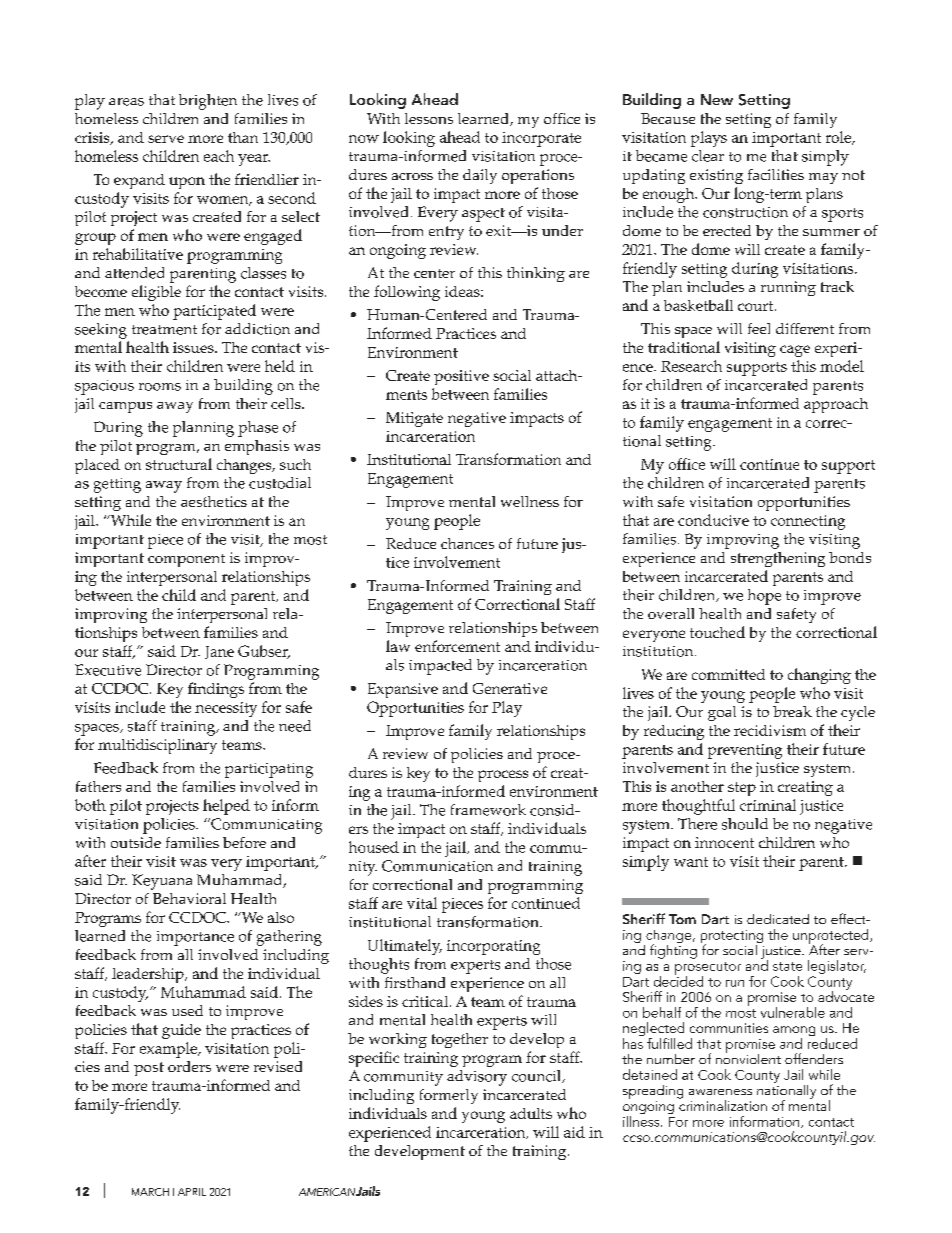  What do you see at coordinates (219, 156) in the image?
I see `each` at bounding box center [219, 156].
